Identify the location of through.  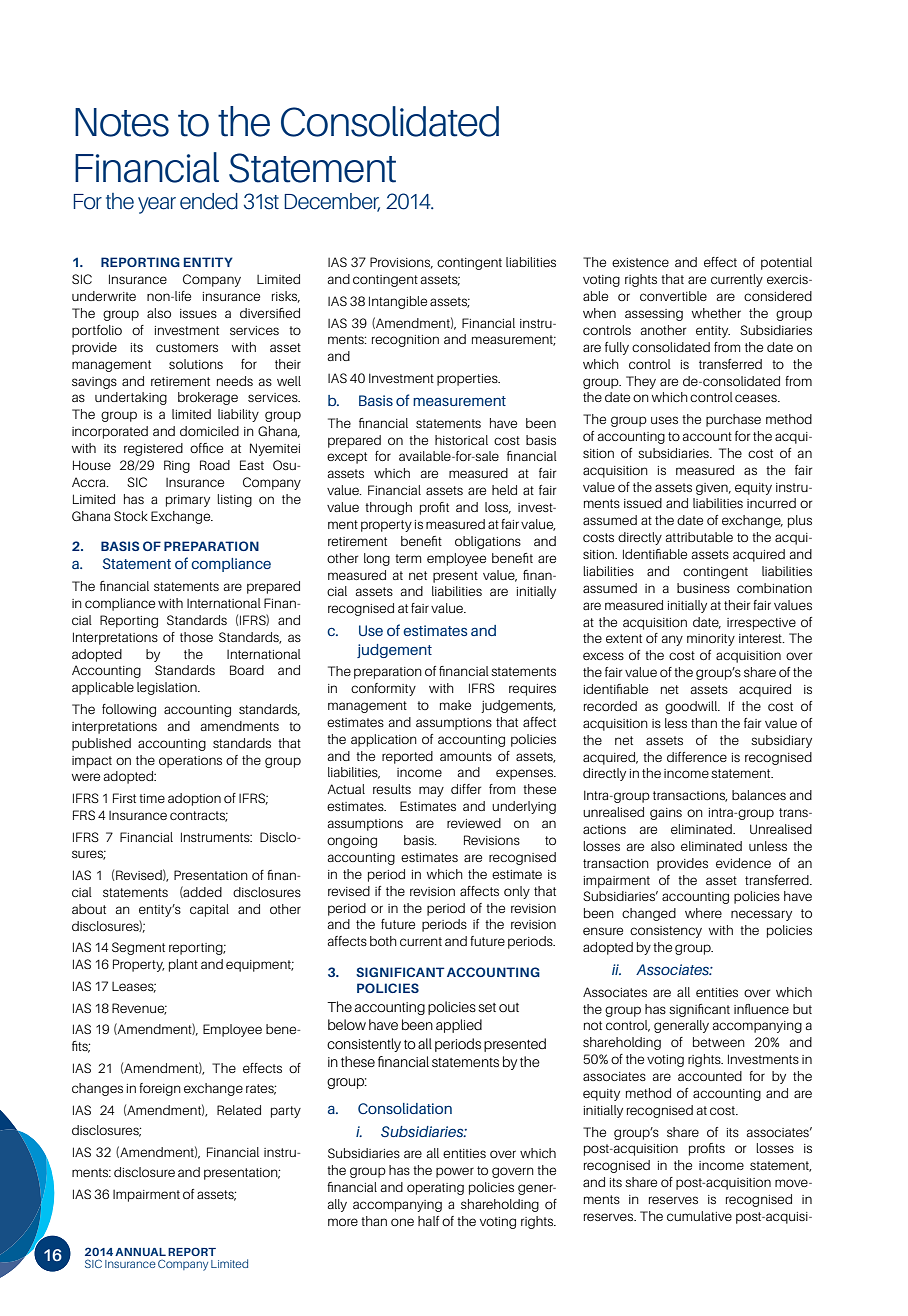
(388, 508).
